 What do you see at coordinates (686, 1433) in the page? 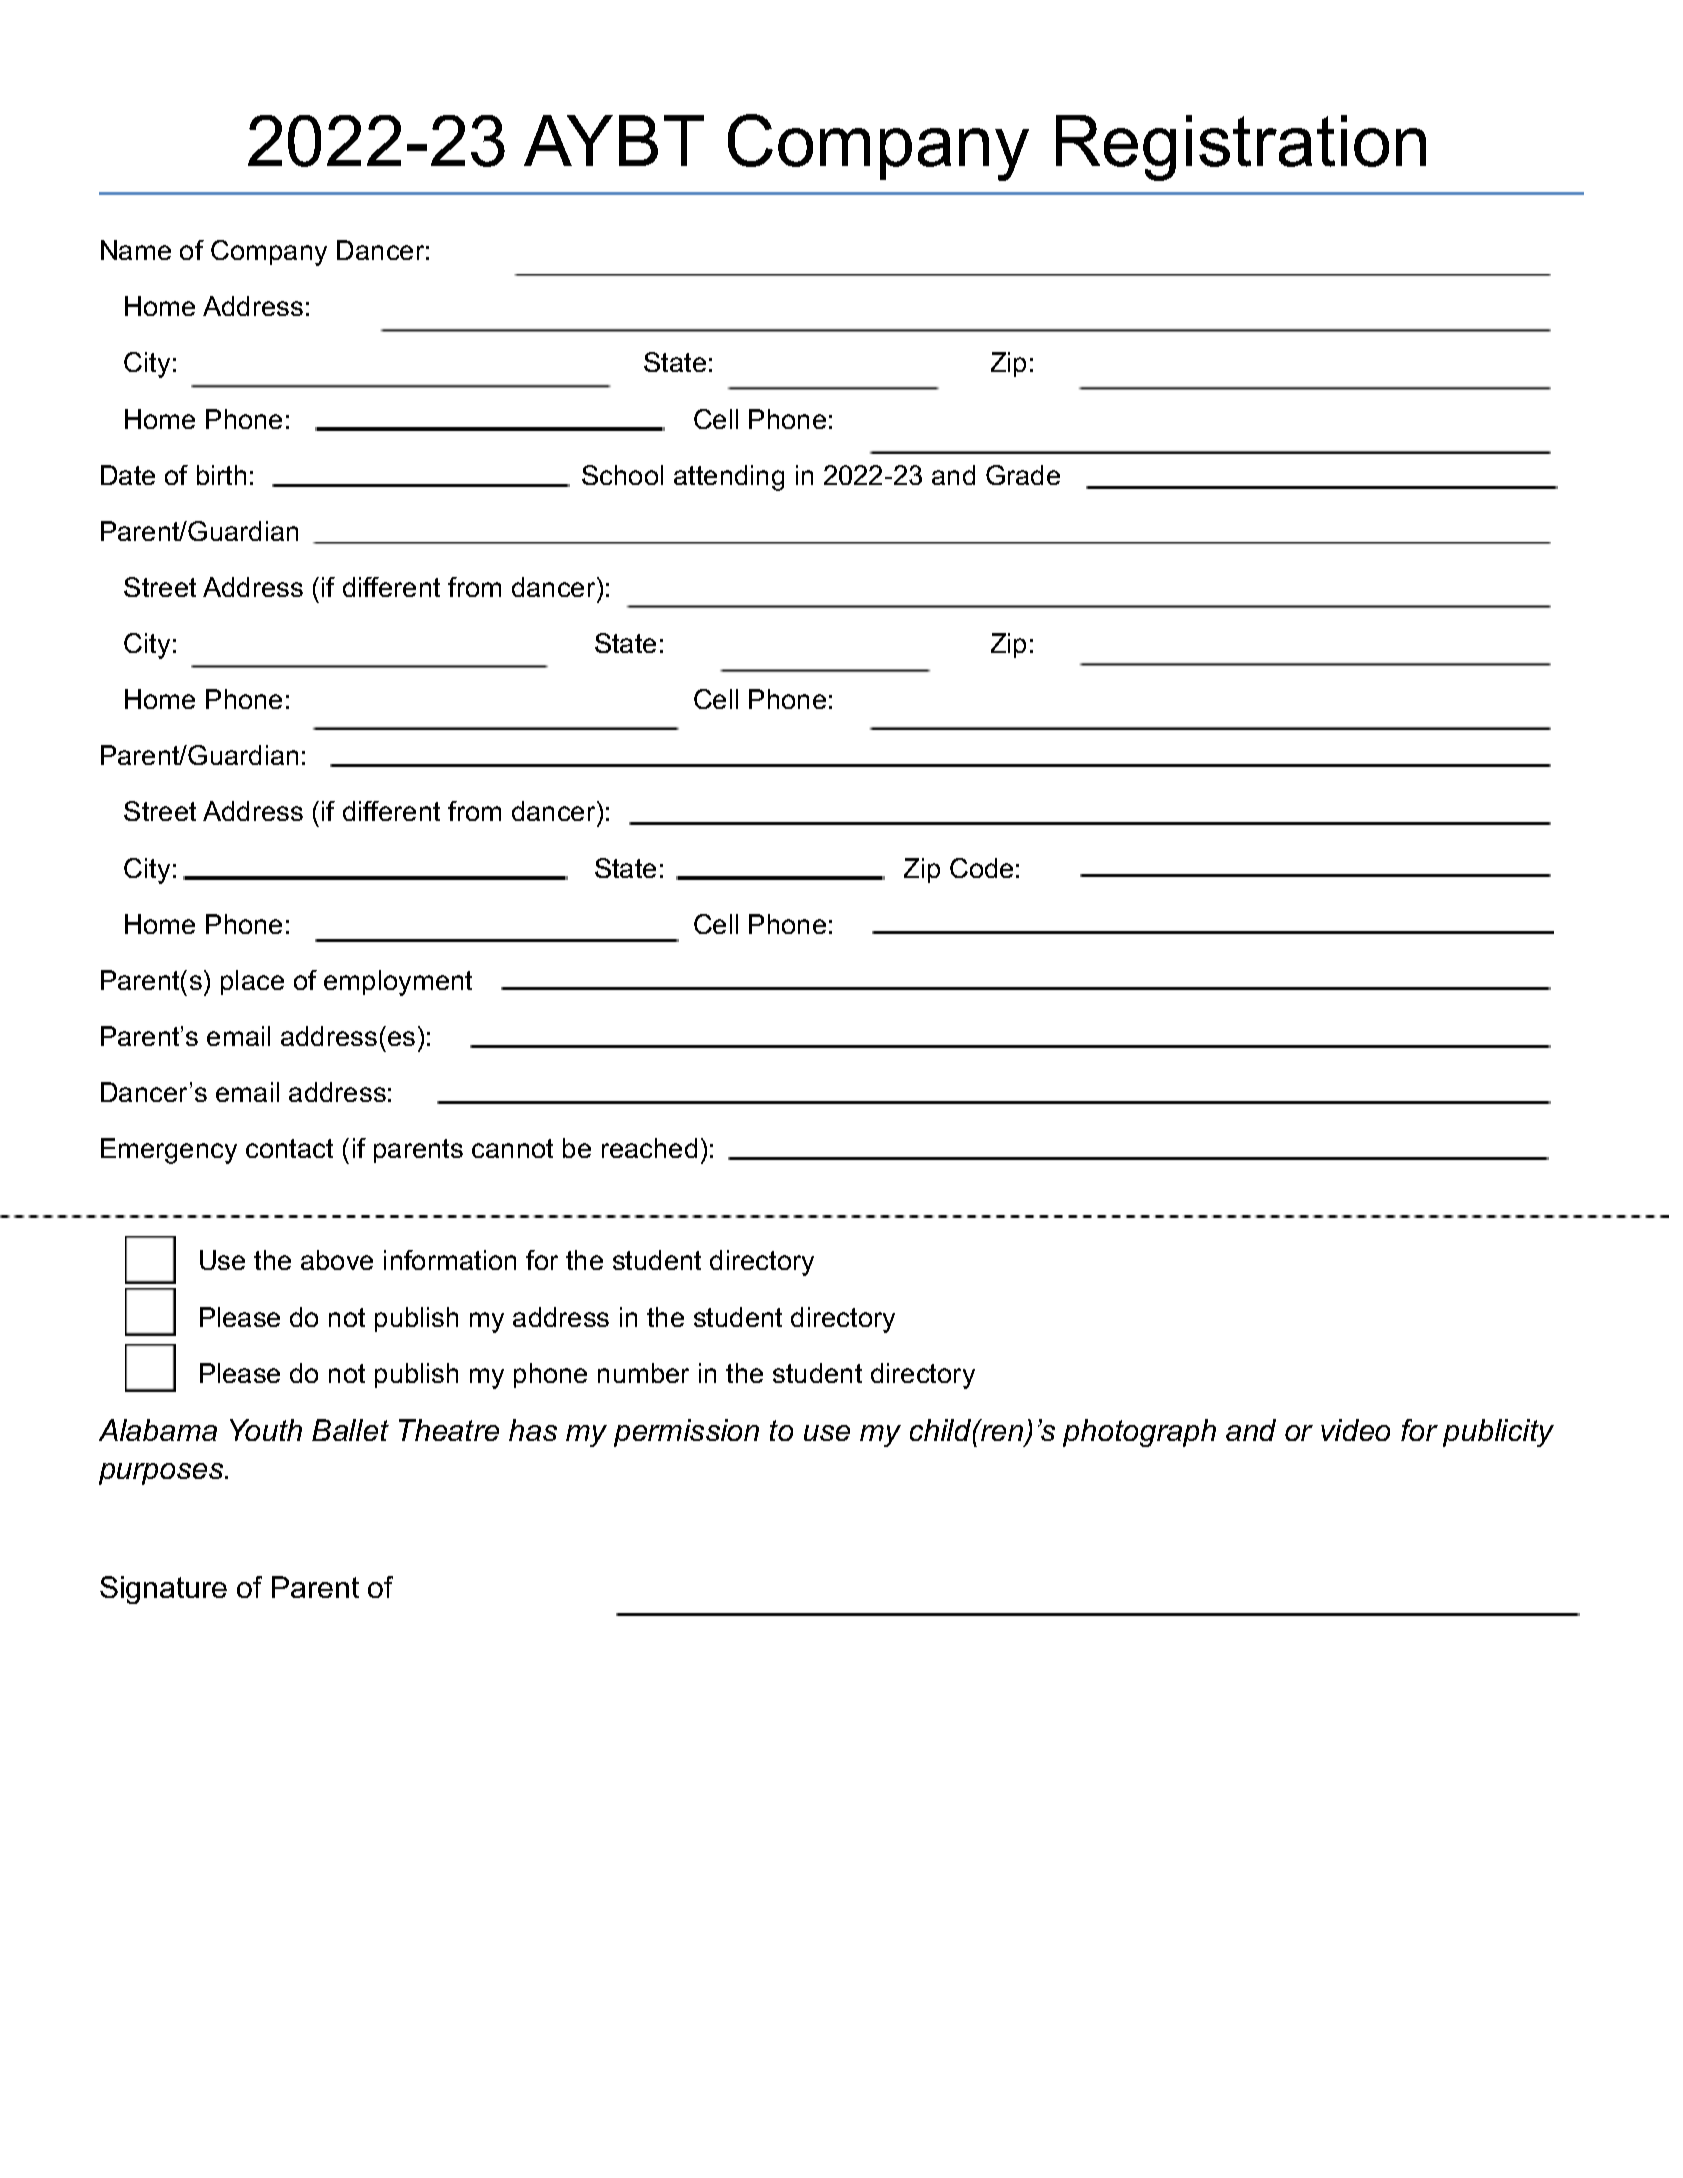
I see `permission` at bounding box center [686, 1433].
